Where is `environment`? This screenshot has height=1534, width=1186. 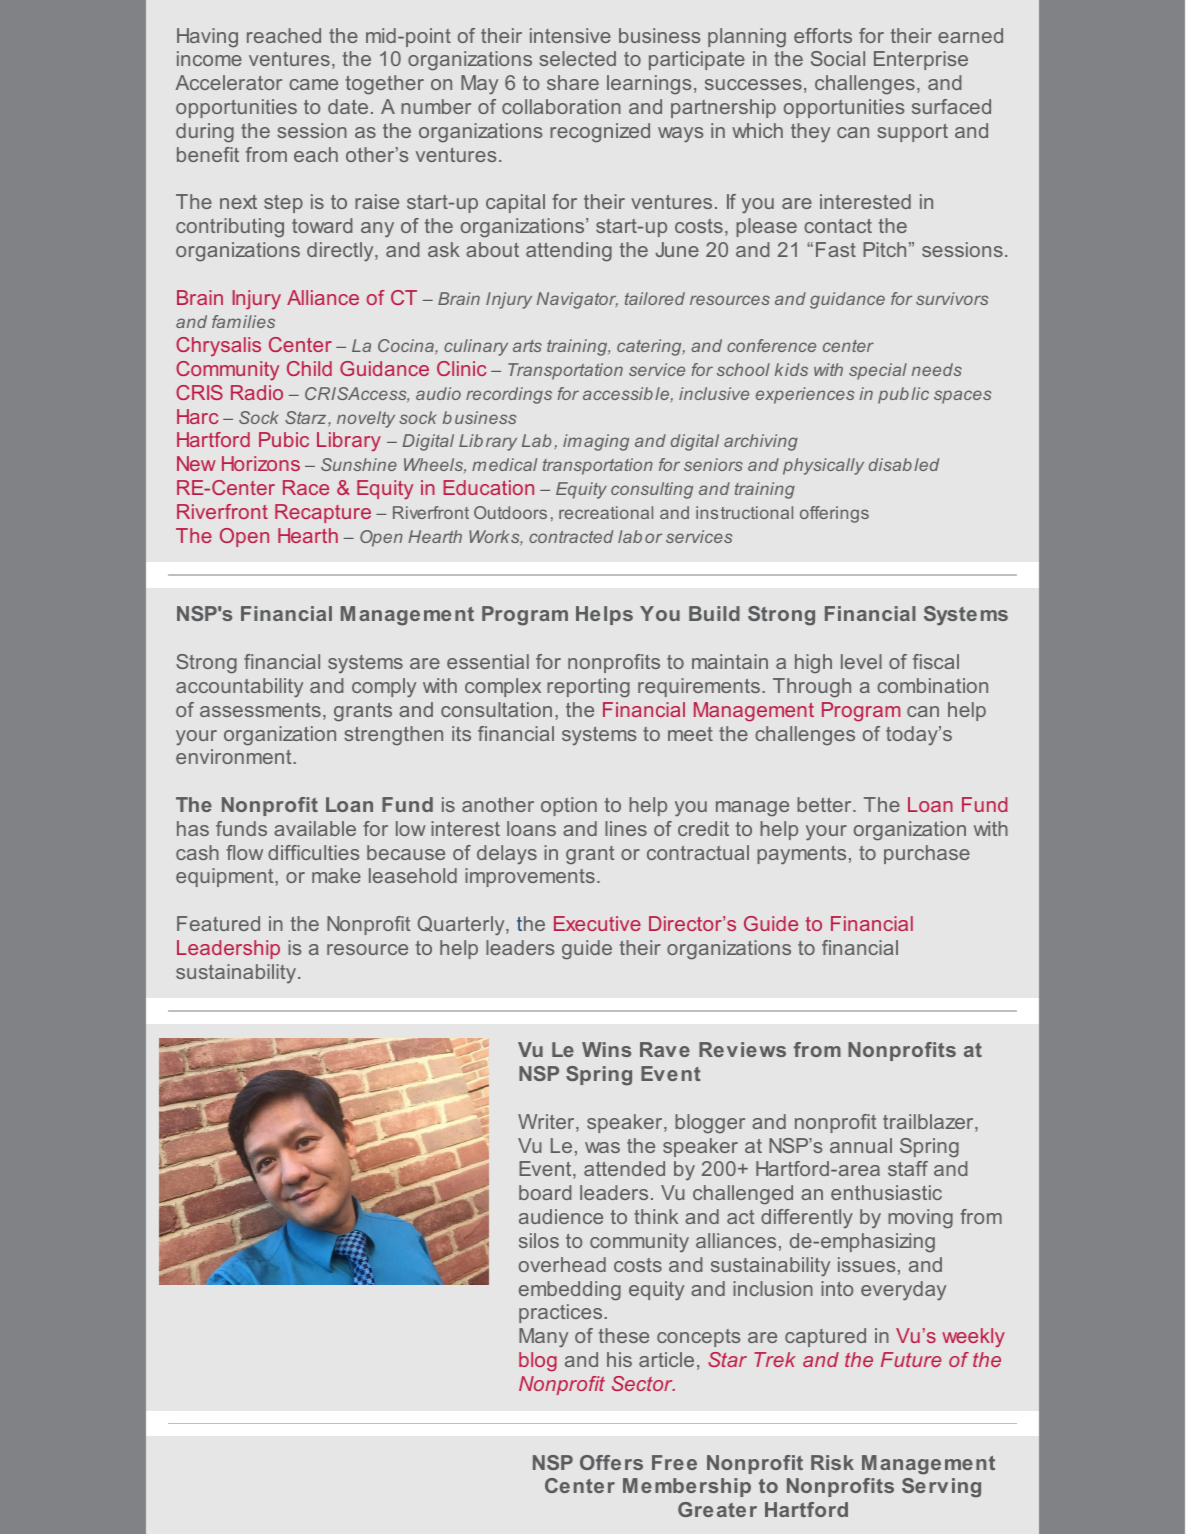 environment is located at coordinates (235, 756).
